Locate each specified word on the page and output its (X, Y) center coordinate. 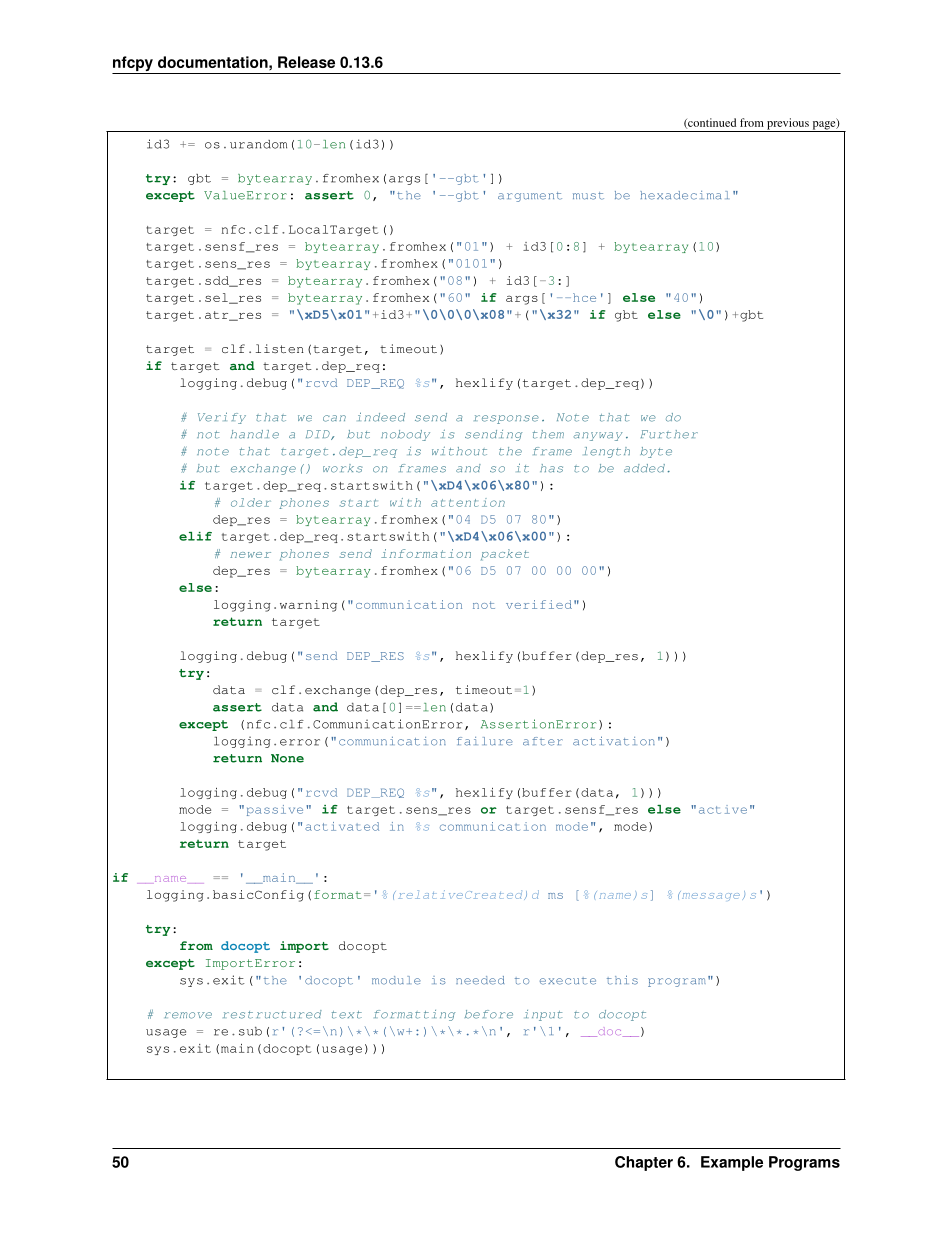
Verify (222, 418)
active (723, 809)
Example (732, 1163)
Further (669, 434)
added (644, 468)
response (506, 419)
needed (480, 980)
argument (530, 197)
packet (505, 555)
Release (306, 62)
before (489, 1014)
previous (788, 125)
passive (275, 810)
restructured (272, 1014)
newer (250, 555)
